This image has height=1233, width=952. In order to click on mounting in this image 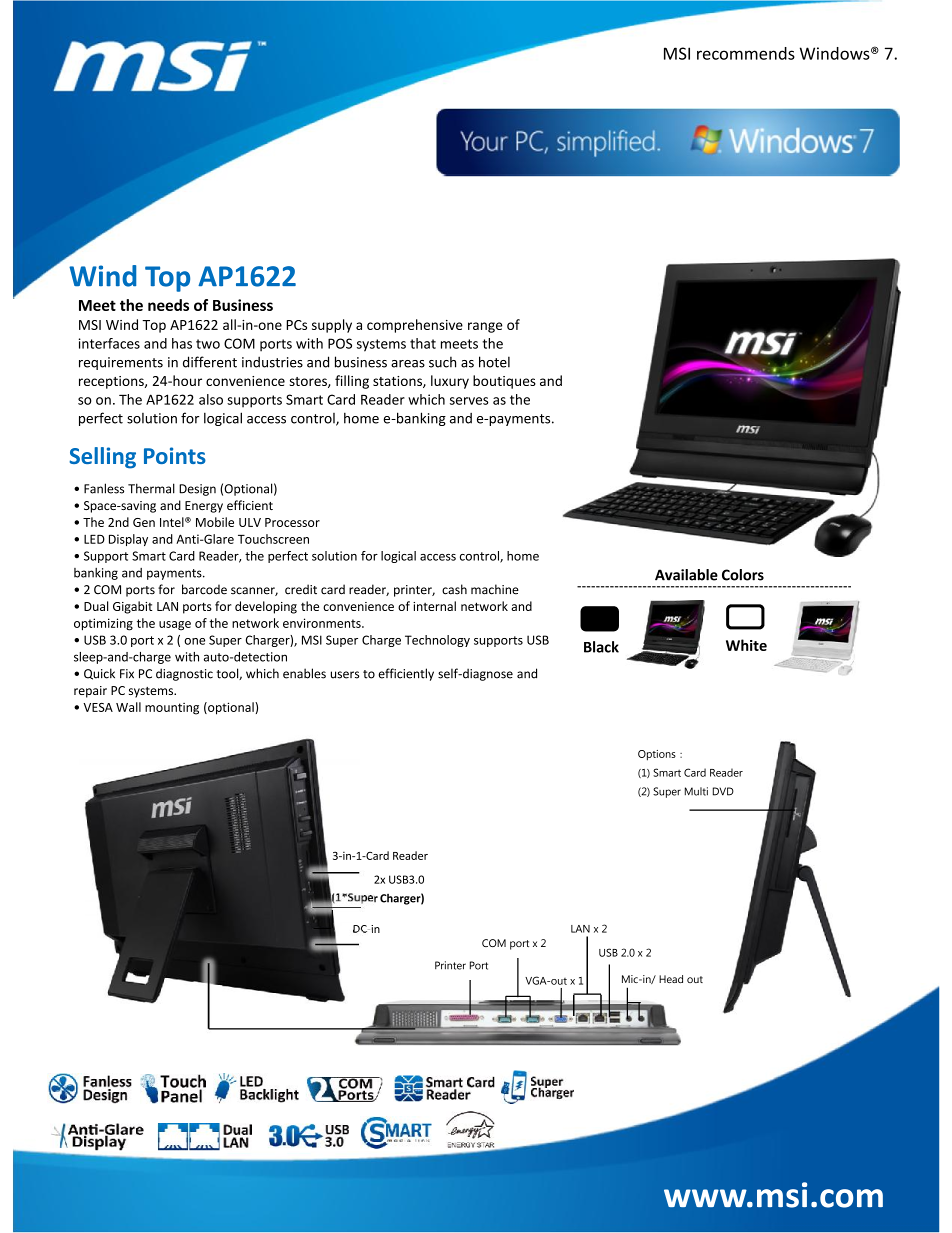, I will do `click(172, 709)`.
